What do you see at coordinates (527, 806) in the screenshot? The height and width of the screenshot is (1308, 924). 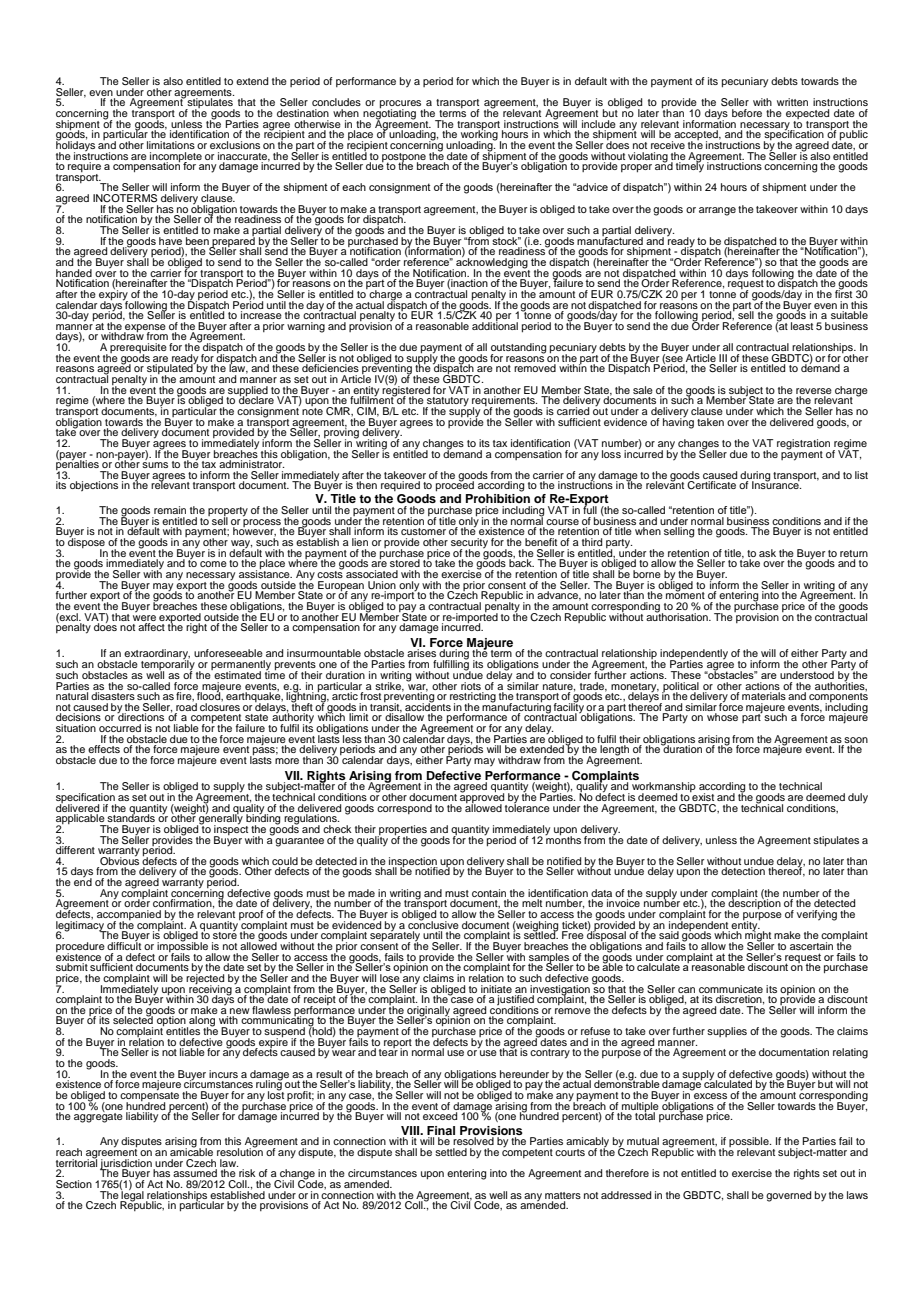 I see `tolerance` at bounding box center [527, 806].
